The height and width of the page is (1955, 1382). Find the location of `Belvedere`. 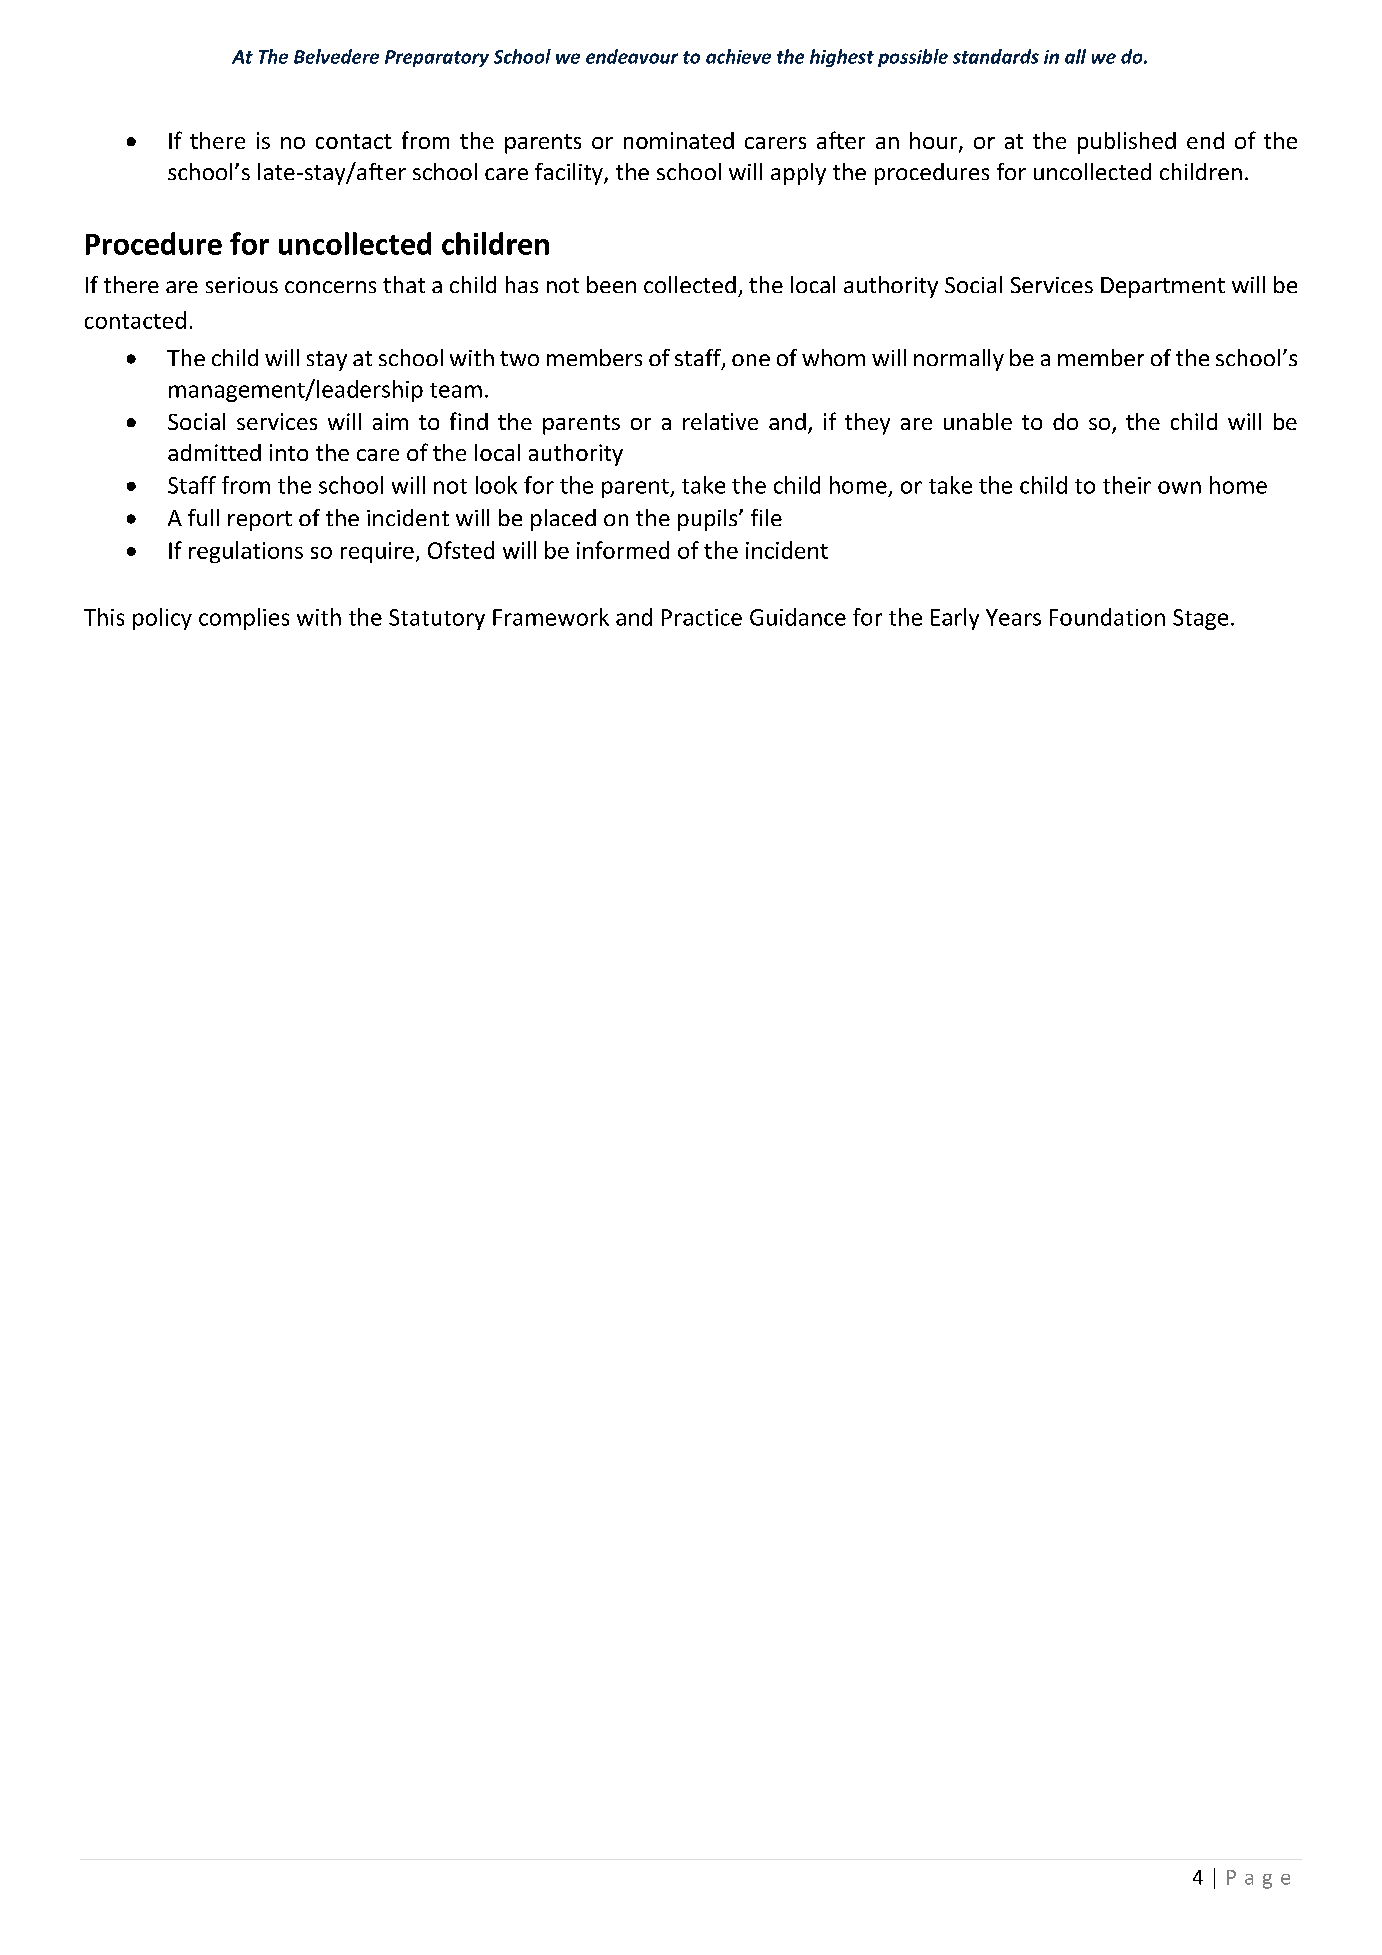

Belvedere is located at coordinates (336, 56).
